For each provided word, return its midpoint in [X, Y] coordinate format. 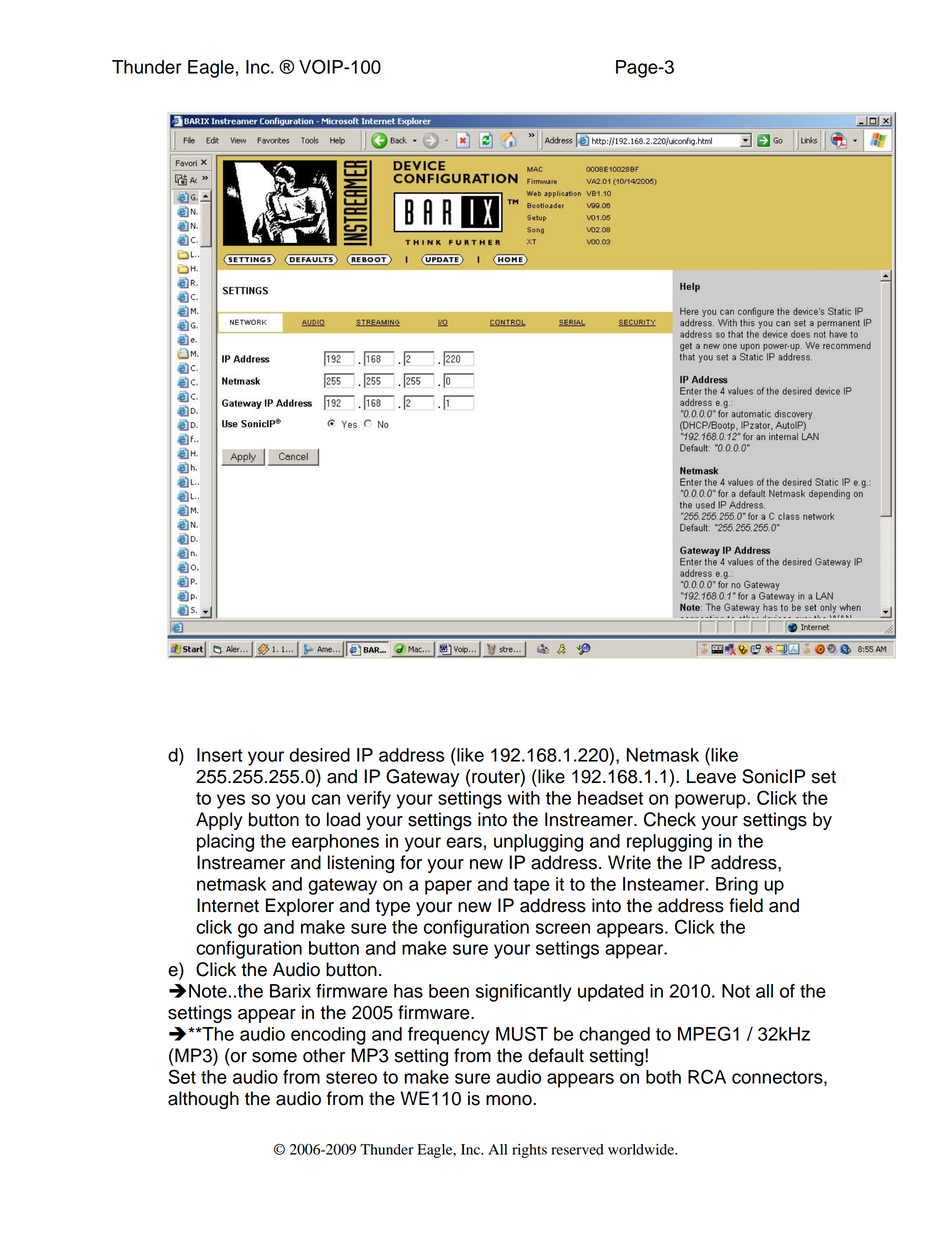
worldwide [642, 1149]
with [523, 798]
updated [611, 993]
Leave [711, 776]
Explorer [300, 907]
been [449, 991]
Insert [219, 755]
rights [529, 1151]
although [203, 1100]
